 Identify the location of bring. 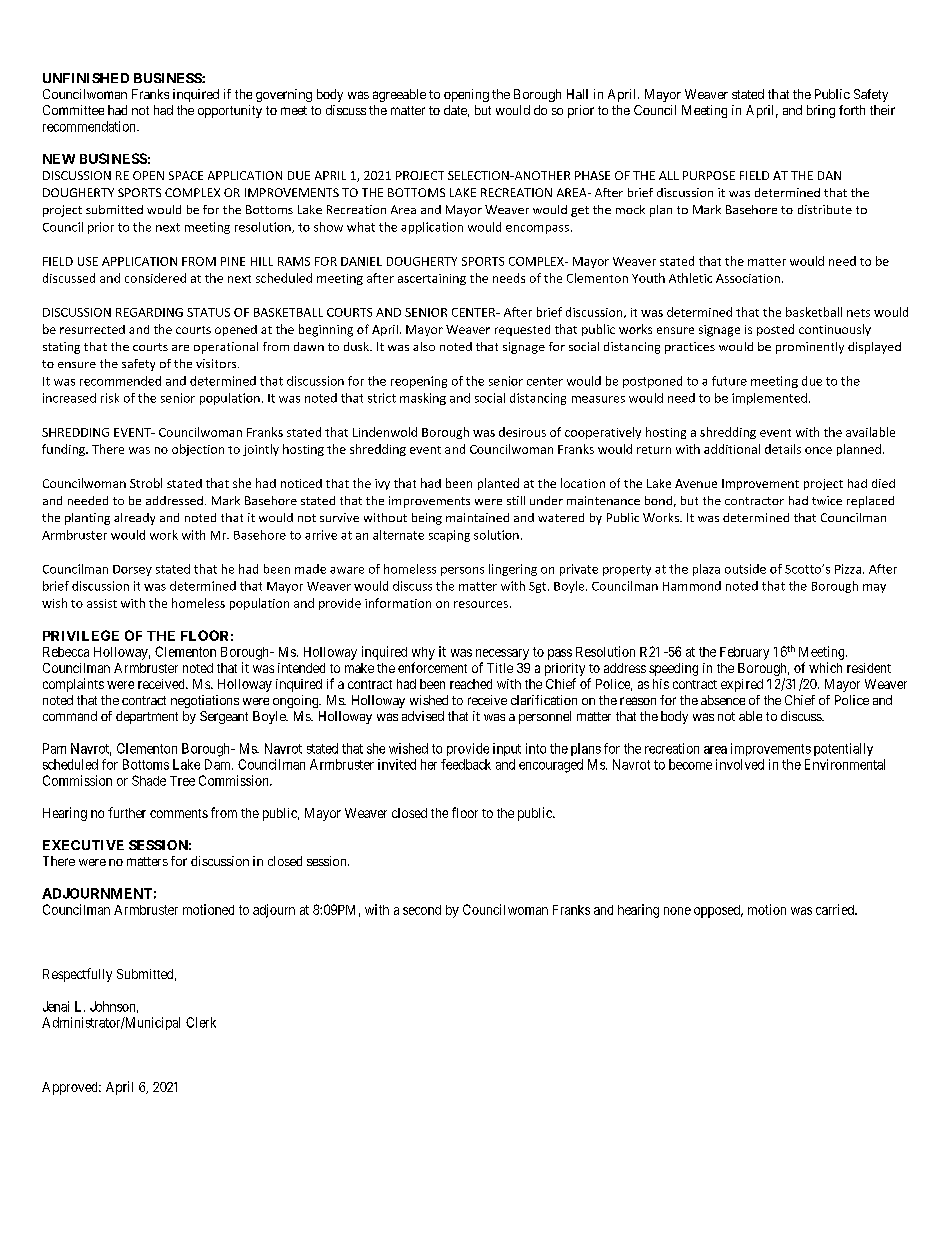
(821, 111).
